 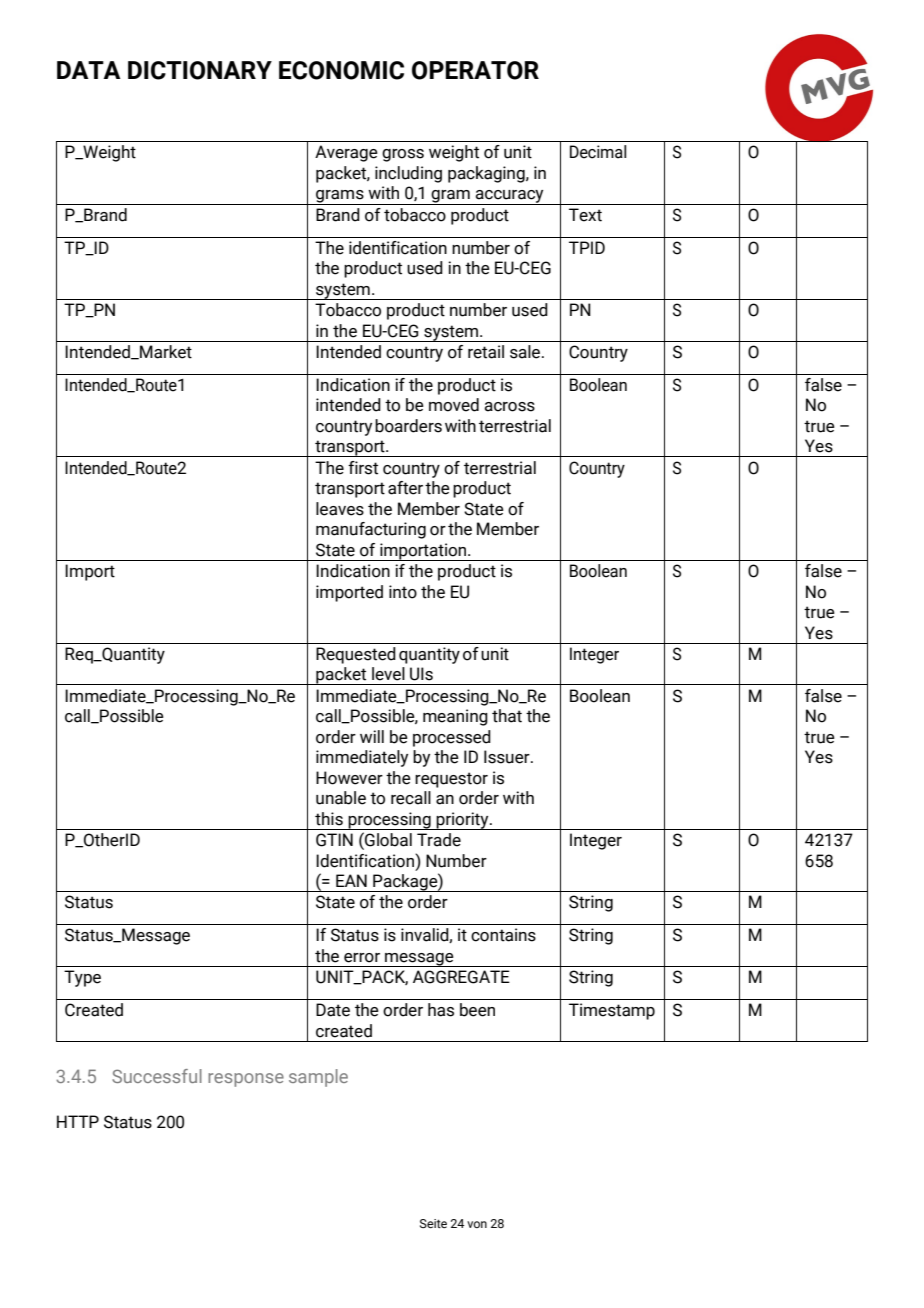 What do you see at coordinates (89, 70) in the screenshot?
I see `DATA` at bounding box center [89, 70].
